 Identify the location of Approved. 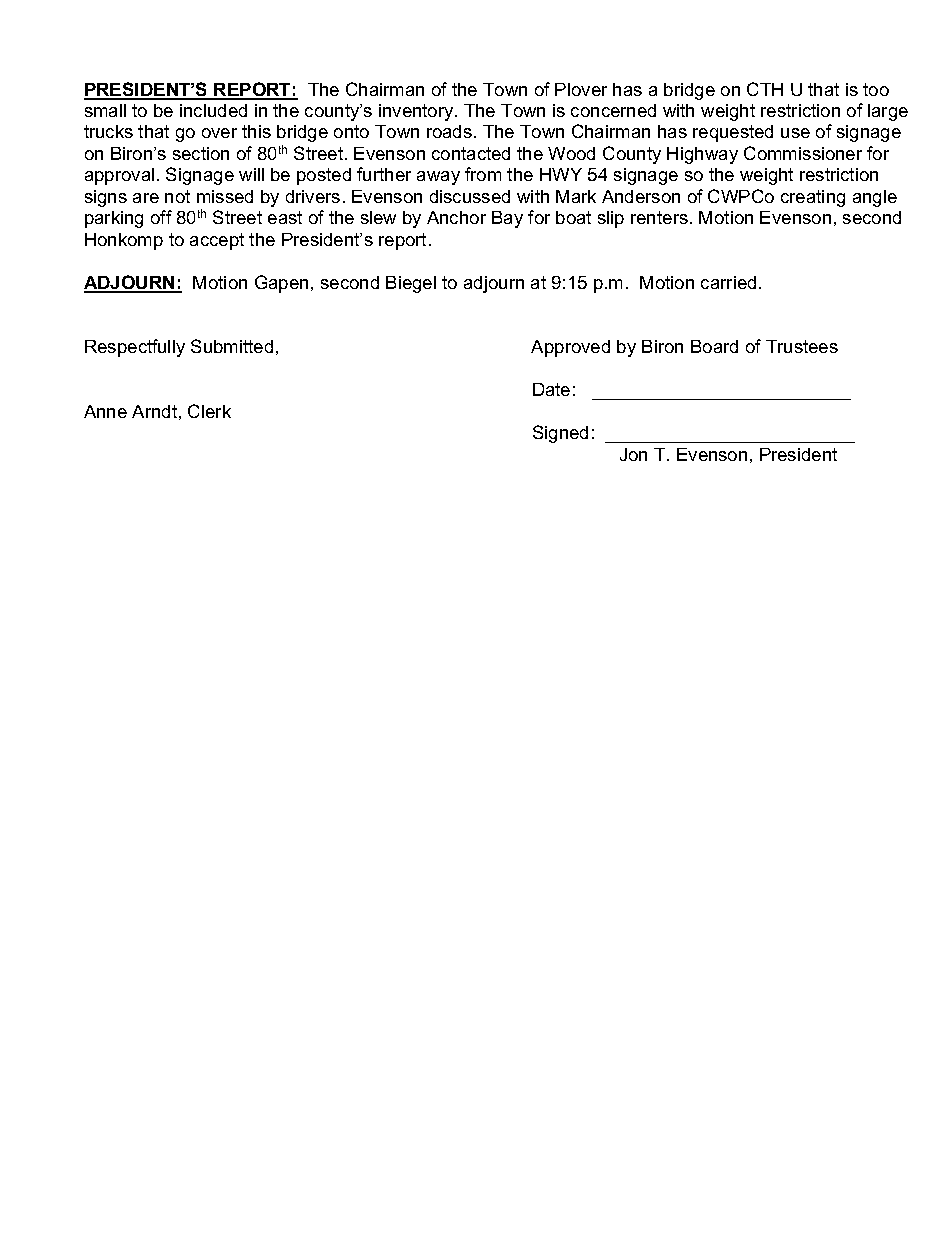
(570, 348).
